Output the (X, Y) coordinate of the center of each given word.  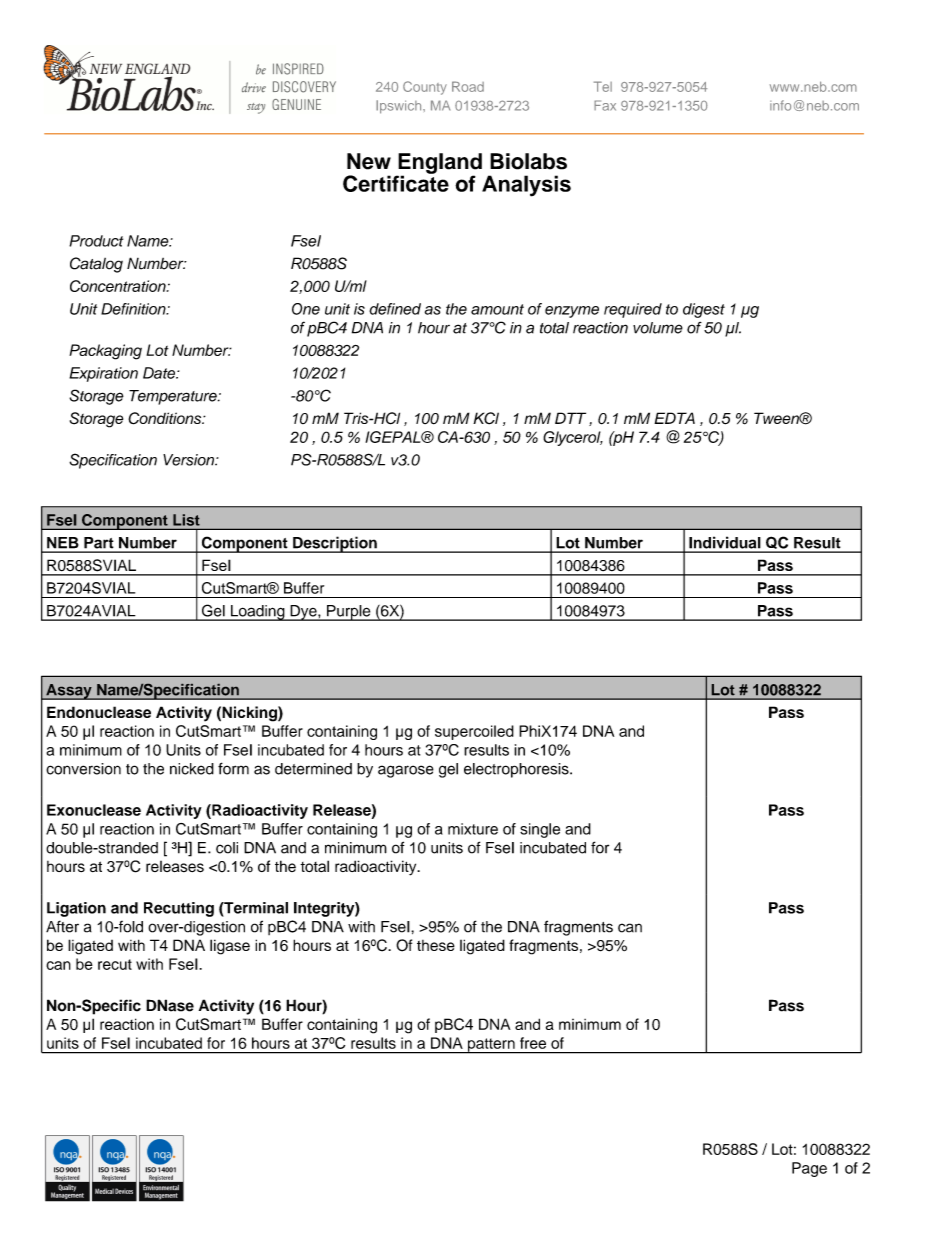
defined (395, 309)
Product (96, 241)
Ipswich (400, 107)
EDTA (674, 418)
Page (809, 1169)
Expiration (103, 374)
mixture (473, 829)
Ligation (76, 909)
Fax (605, 105)
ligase (230, 947)
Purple (349, 613)
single (540, 830)
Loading (257, 613)
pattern (491, 1046)
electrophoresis (517, 770)
